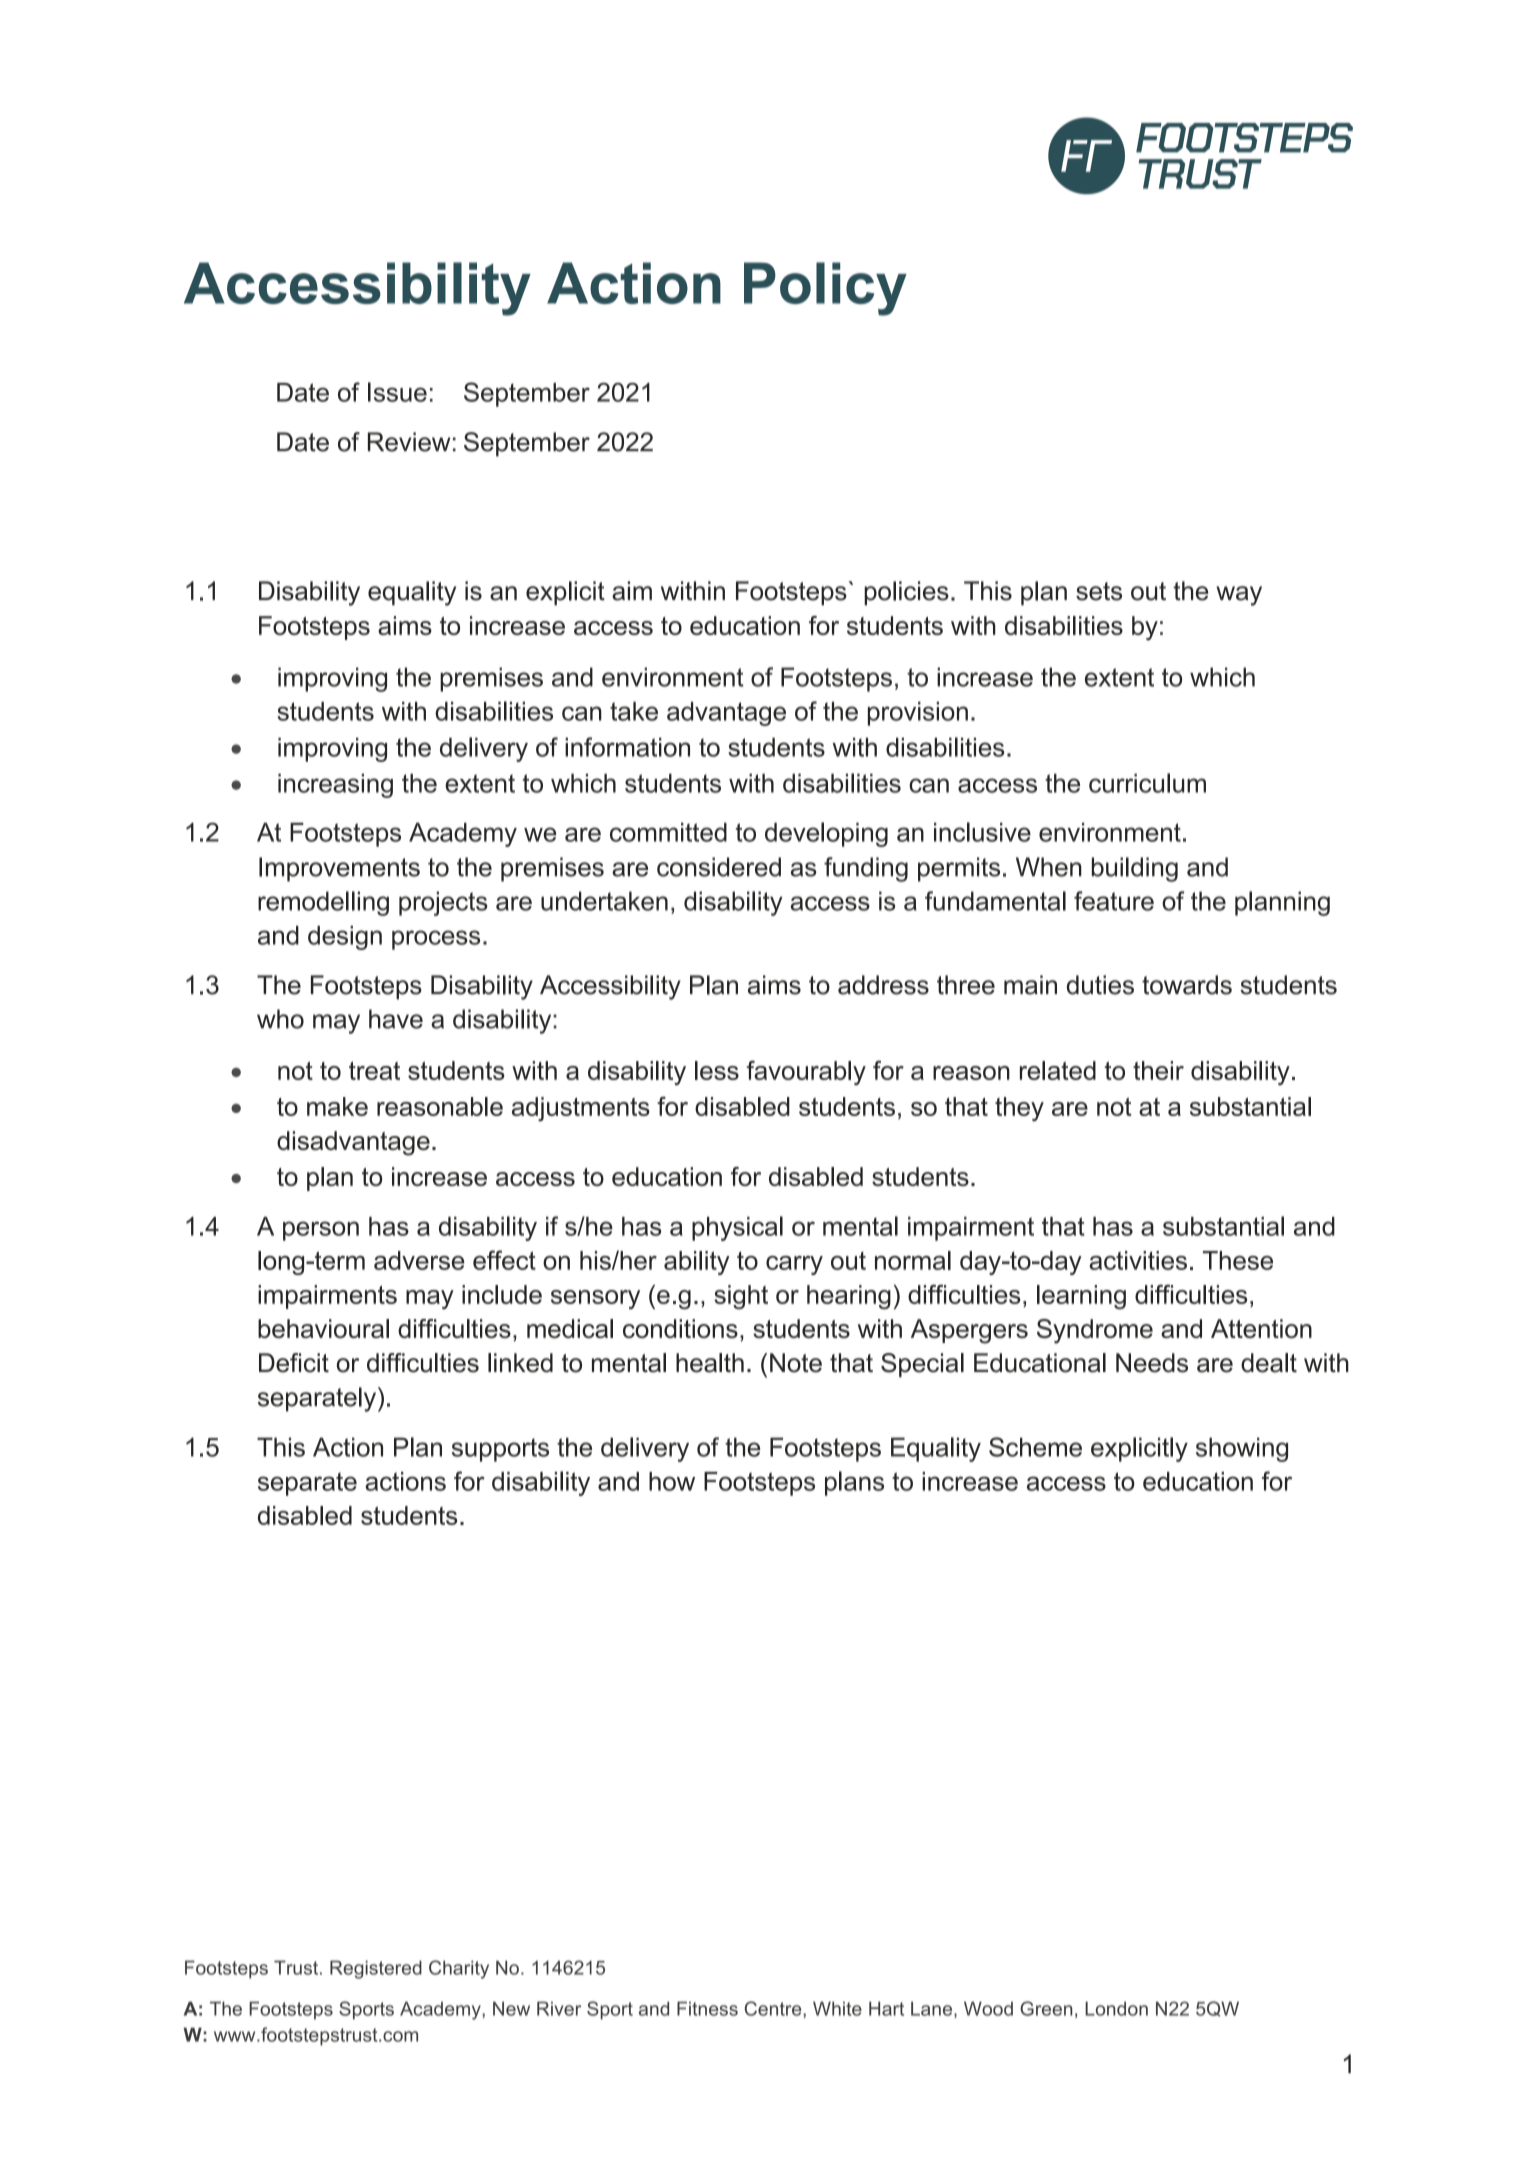 The width and height of the screenshot is (1538, 2177). Describe the element at coordinates (397, 392) in the screenshot. I see `Issue` at that location.
